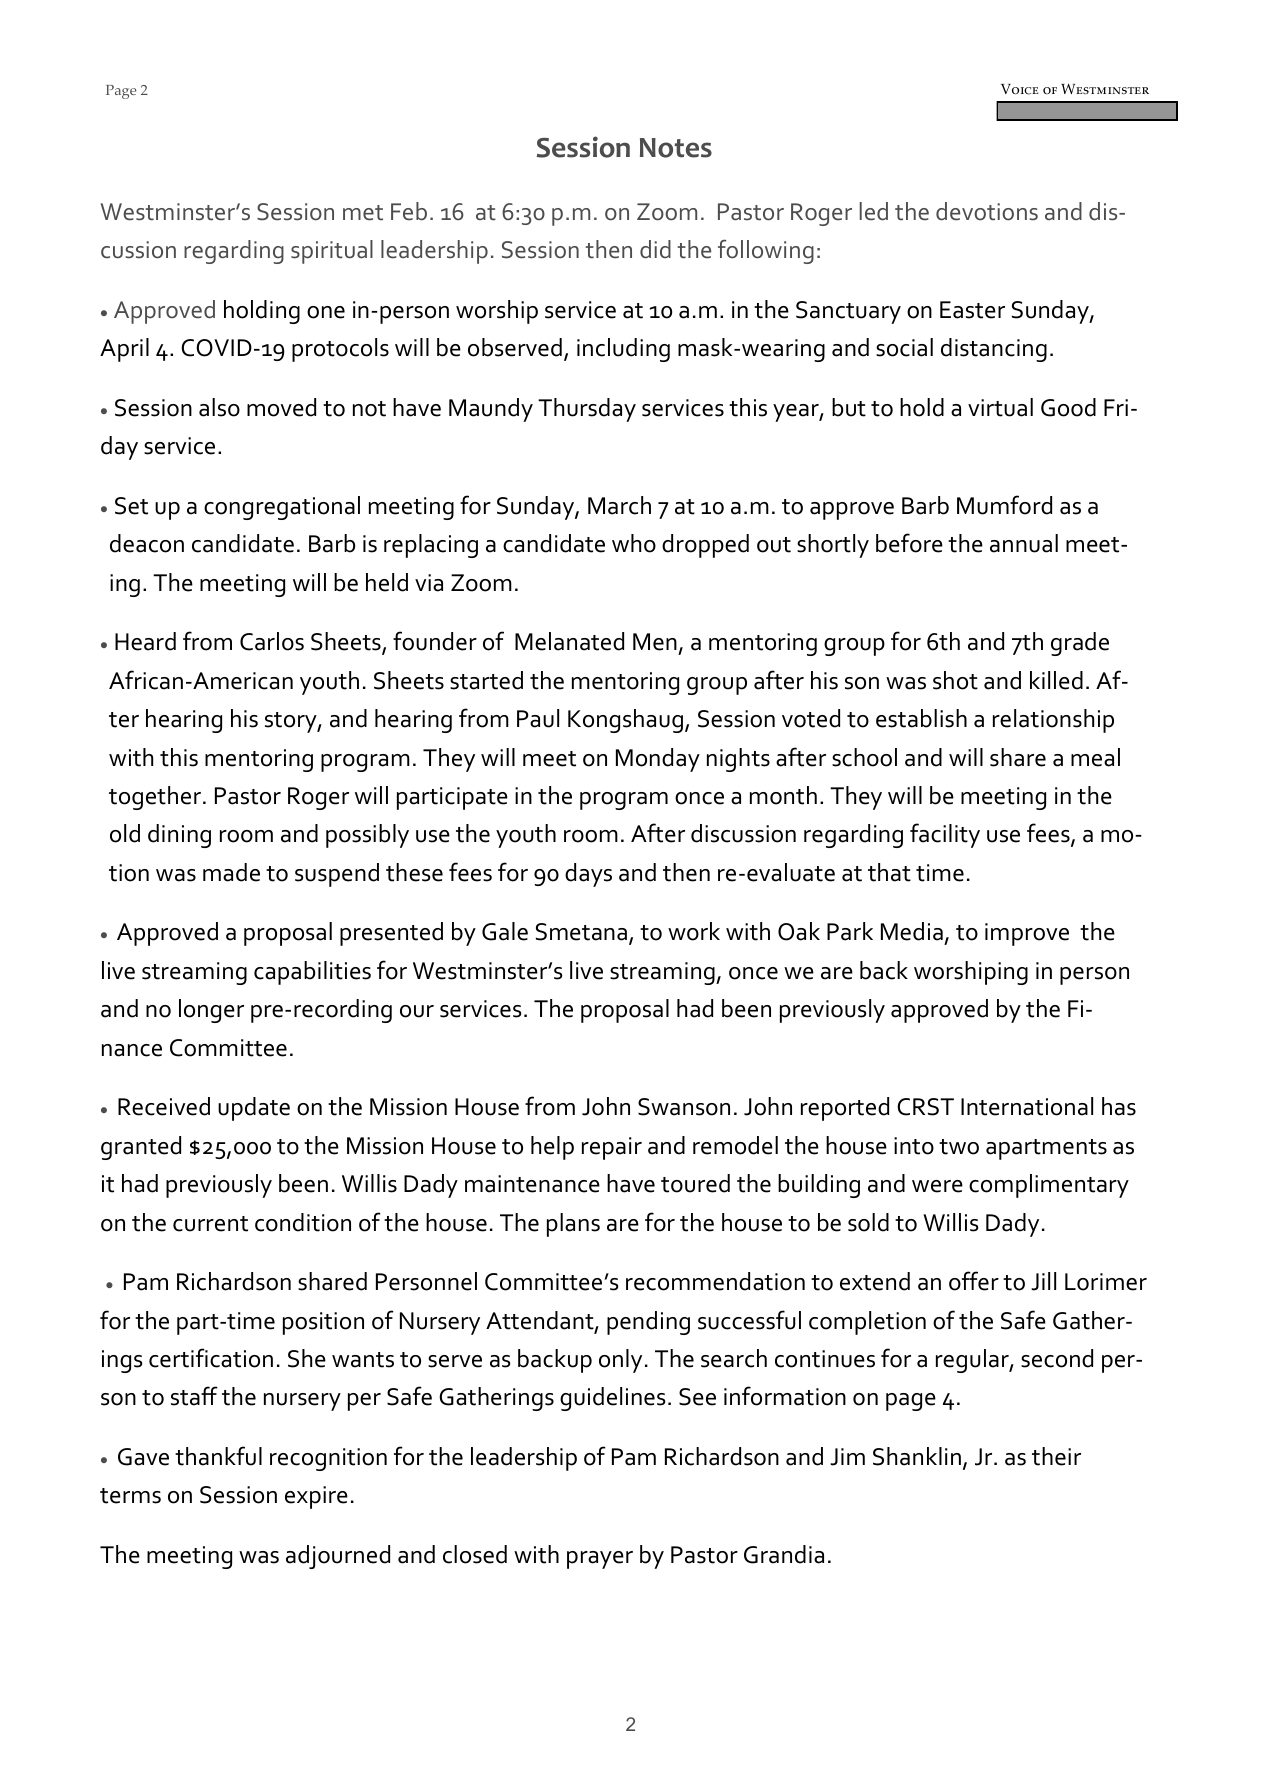 This screenshot has height=1785, width=1262. I want to click on made, so click(231, 872).
